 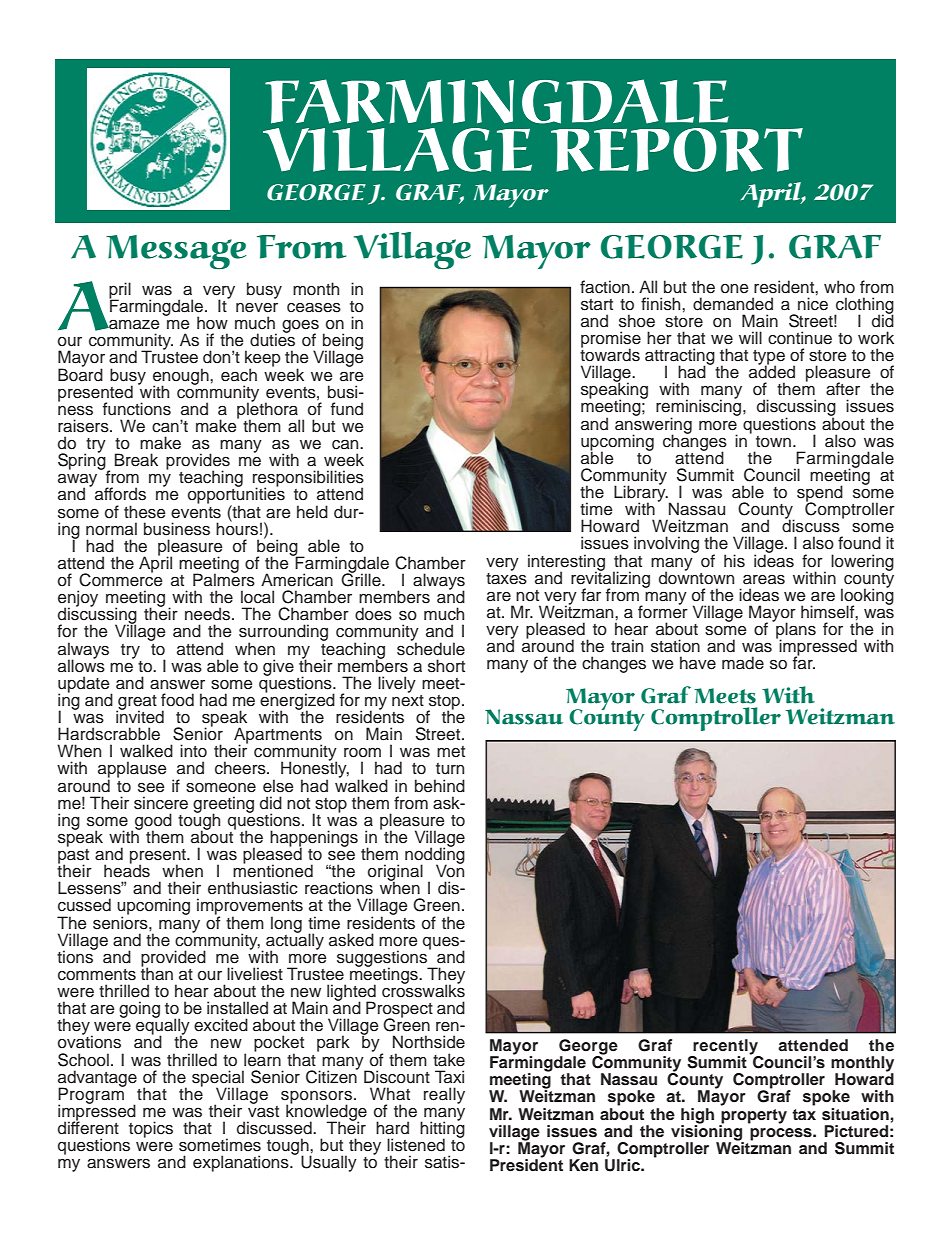 What do you see at coordinates (726, 1048) in the screenshot?
I see `recently` at bounding box center [726, 1048].
